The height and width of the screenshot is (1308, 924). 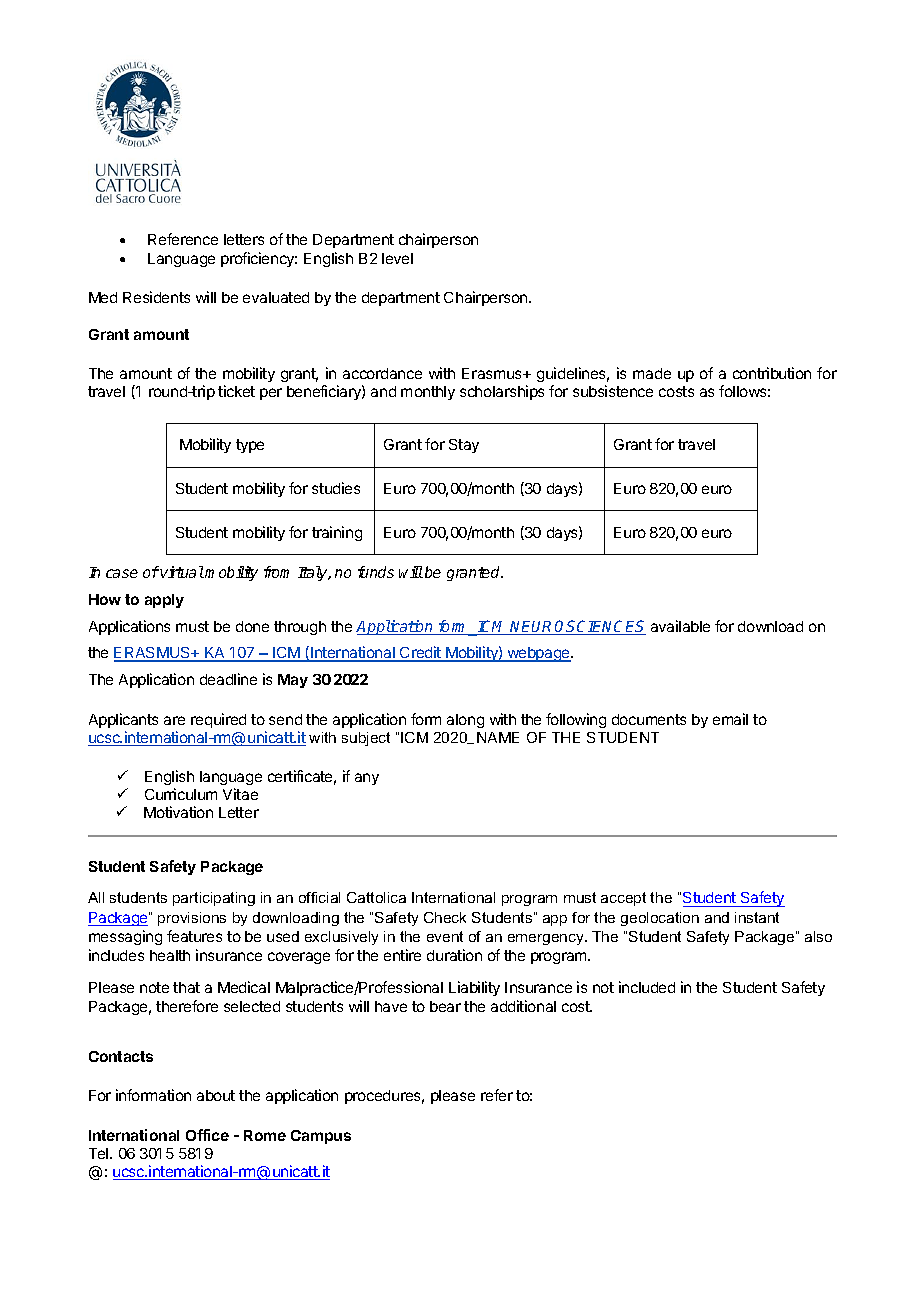 What do you see at coordinates (772, 373) in the screenshot?
I see `contribution` at bounding box center [772, 373].
